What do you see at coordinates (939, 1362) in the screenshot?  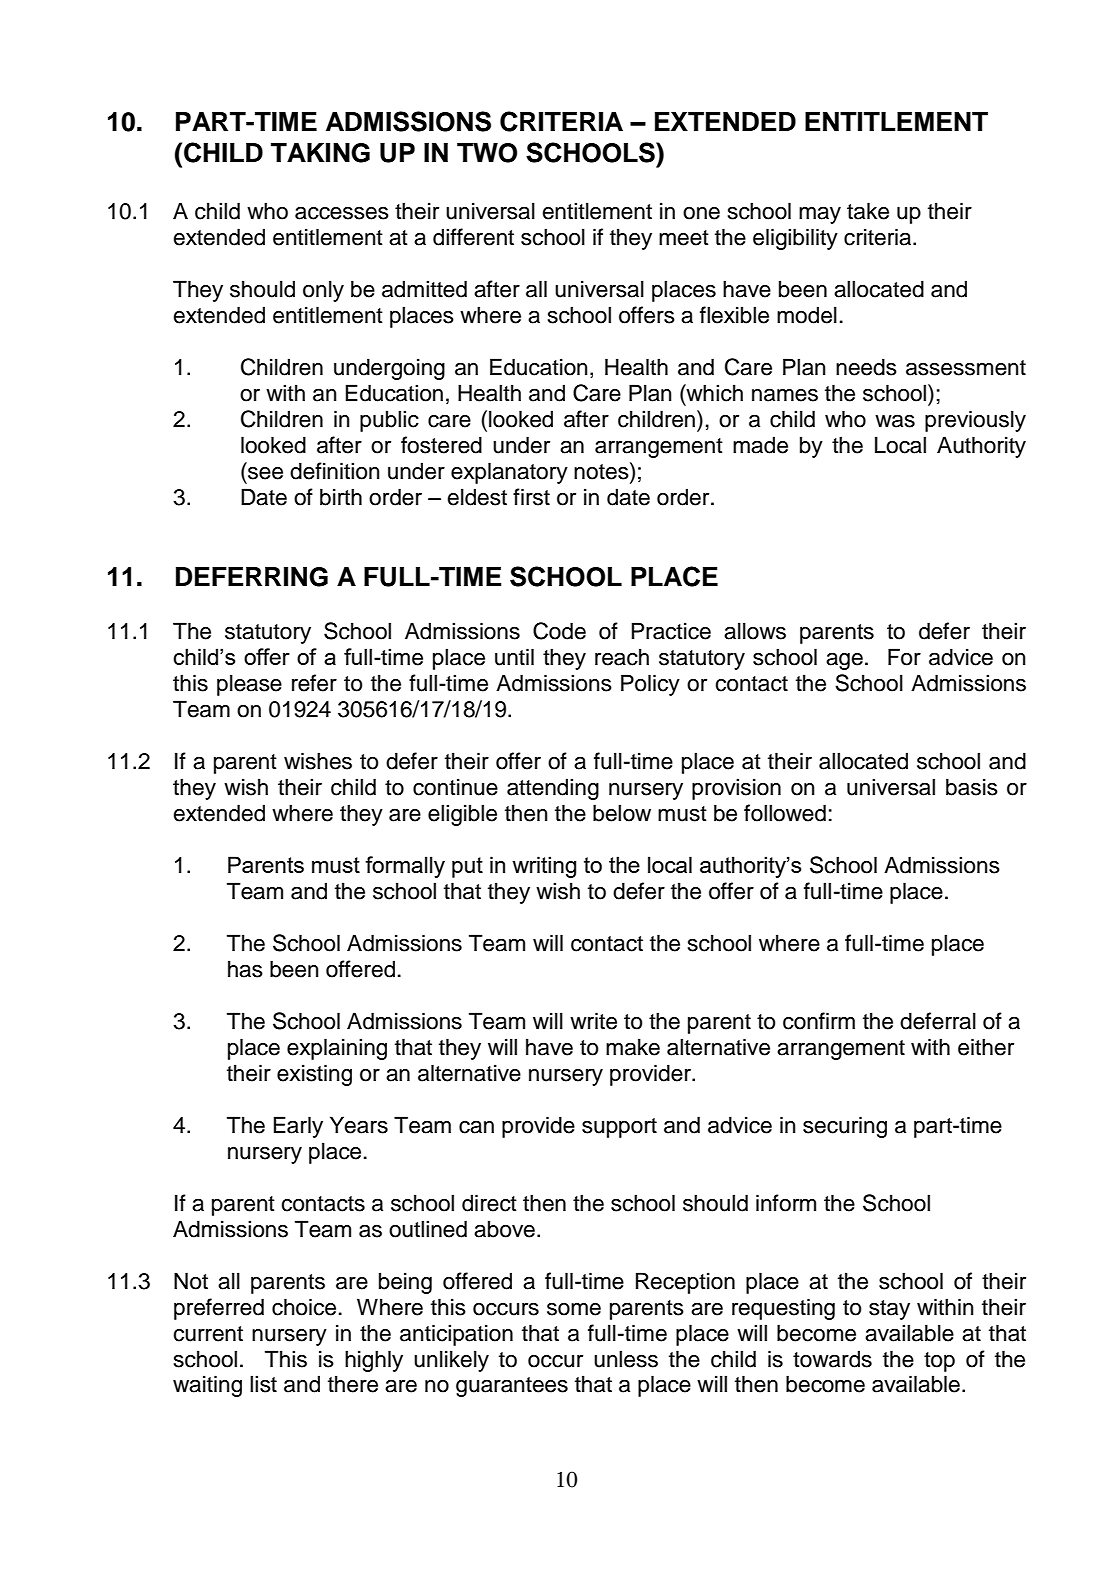 I see `top` at bounding box center [939, 1362].
